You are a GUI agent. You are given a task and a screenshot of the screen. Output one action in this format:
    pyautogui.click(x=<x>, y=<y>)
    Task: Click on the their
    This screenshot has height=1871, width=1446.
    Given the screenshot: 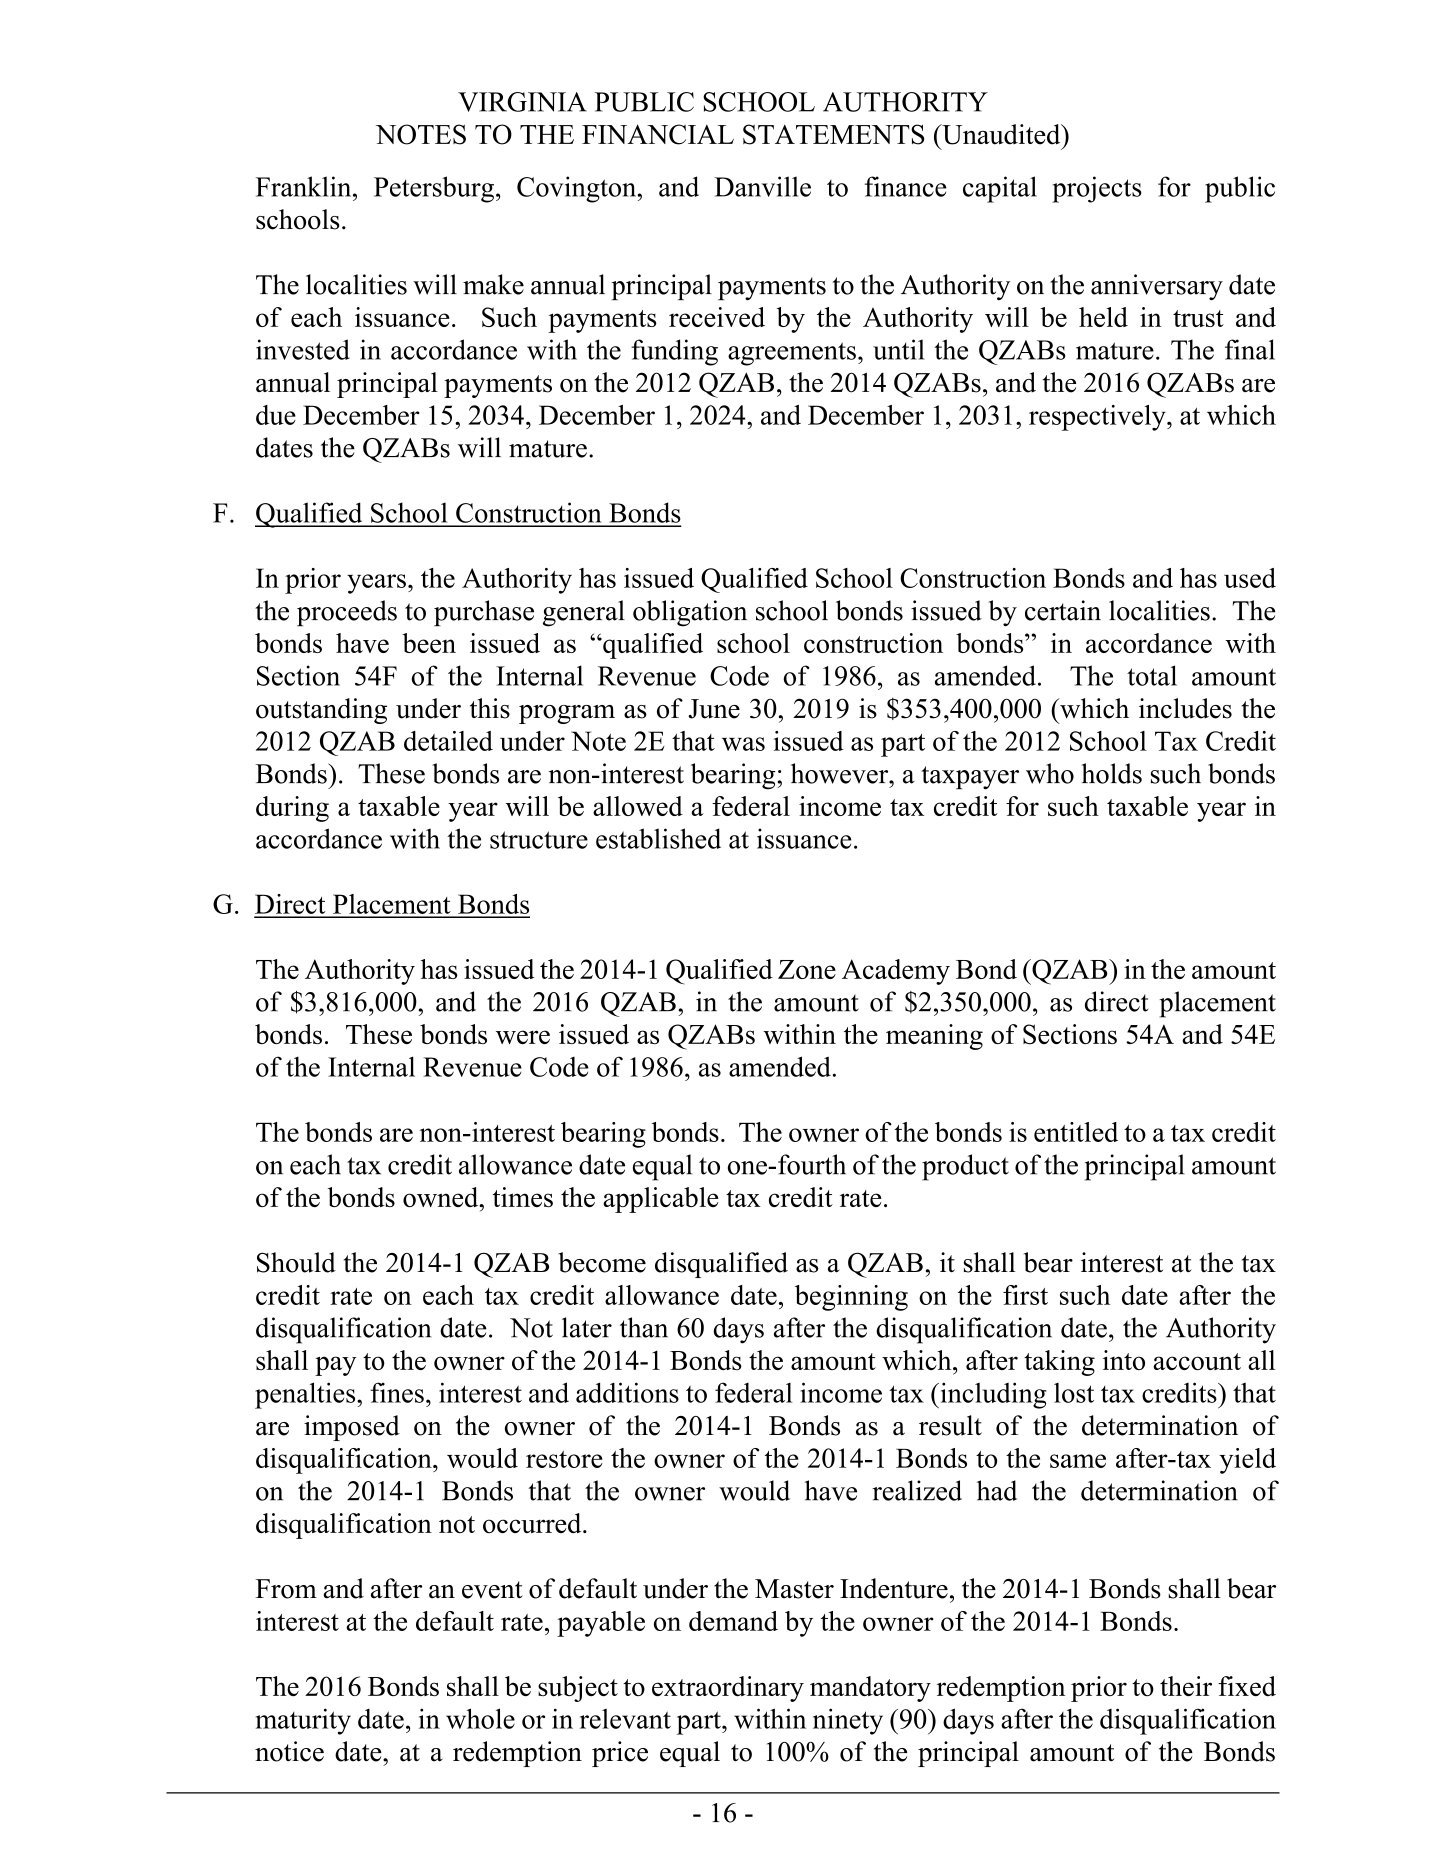 What is the action you would take?
    pyautogui.click(x=1186, y=1686)
